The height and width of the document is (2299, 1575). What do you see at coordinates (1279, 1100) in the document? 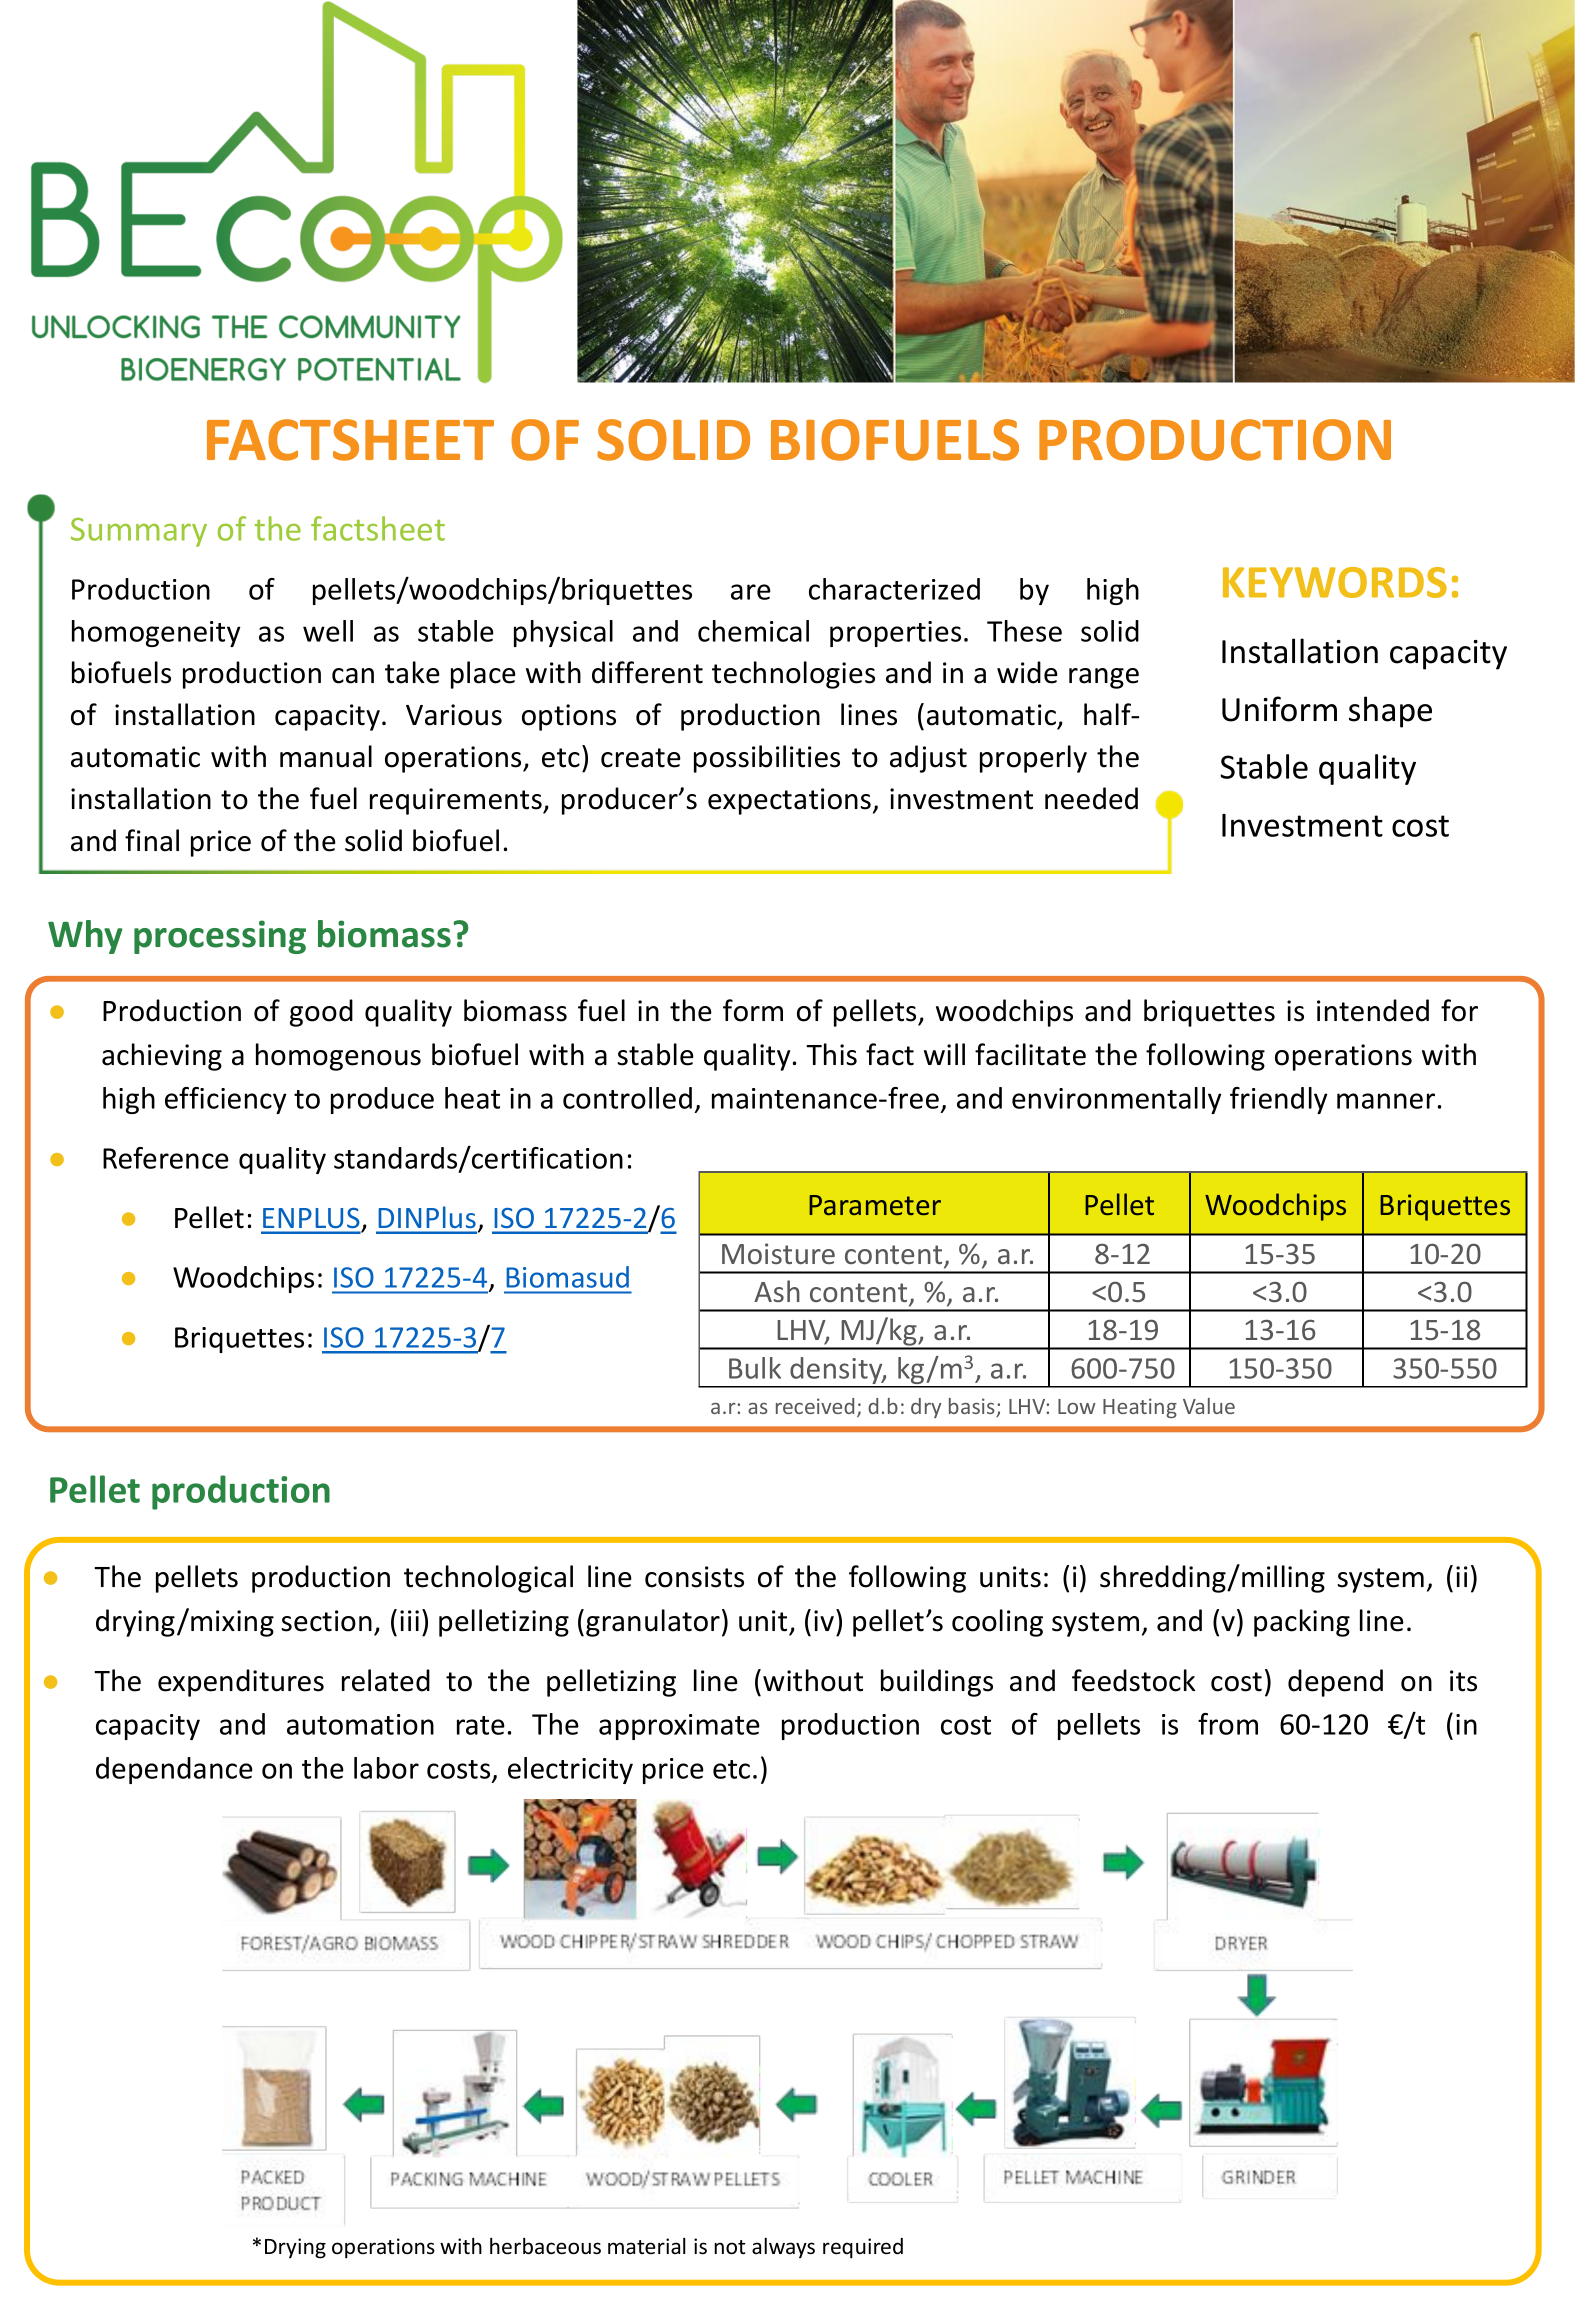
I see `friendly` at bounding box center [1279, 1100].
